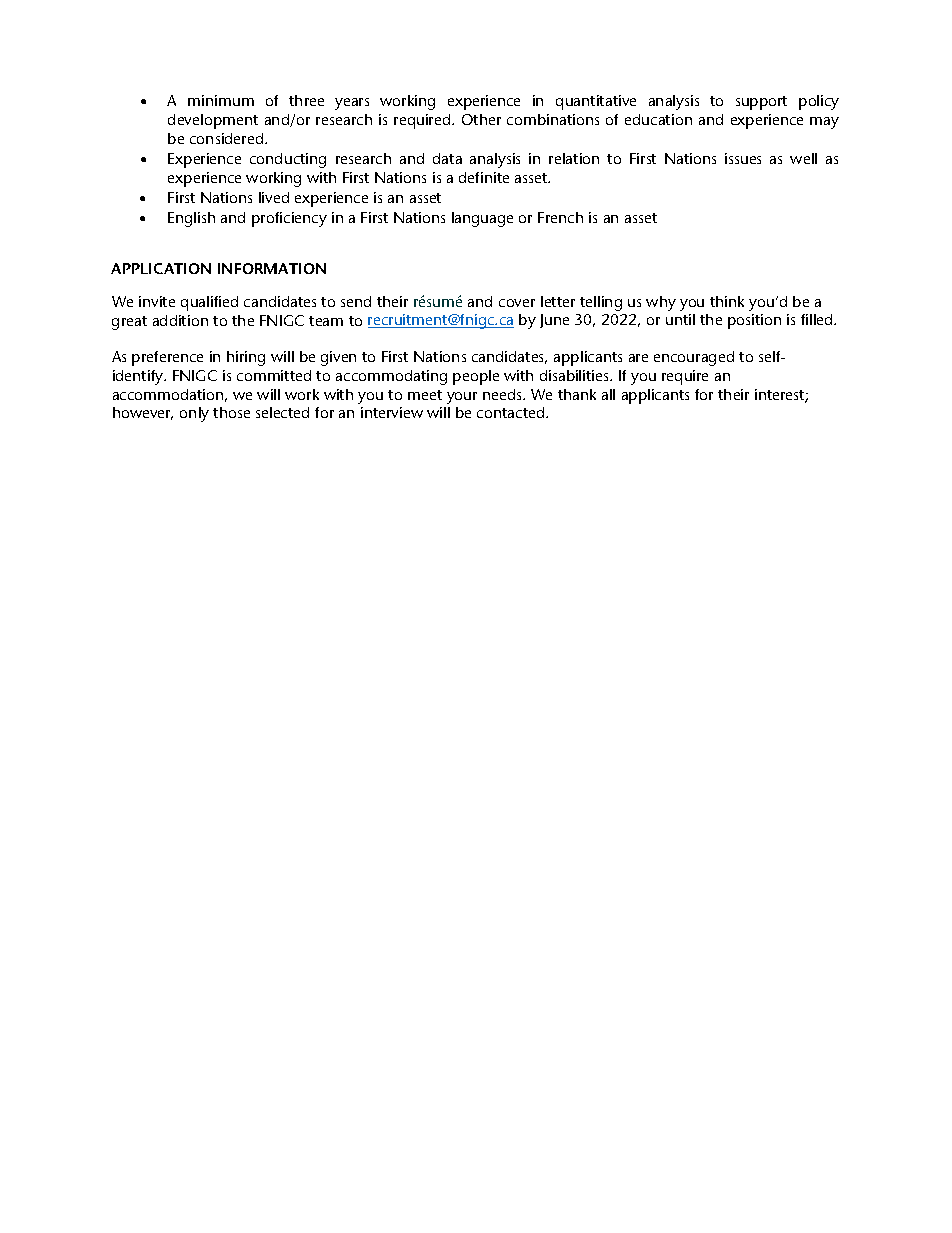 Image resolution: width=952 pixels, height=1233 pixels. I want to click on minimum, so click(221, 100).
